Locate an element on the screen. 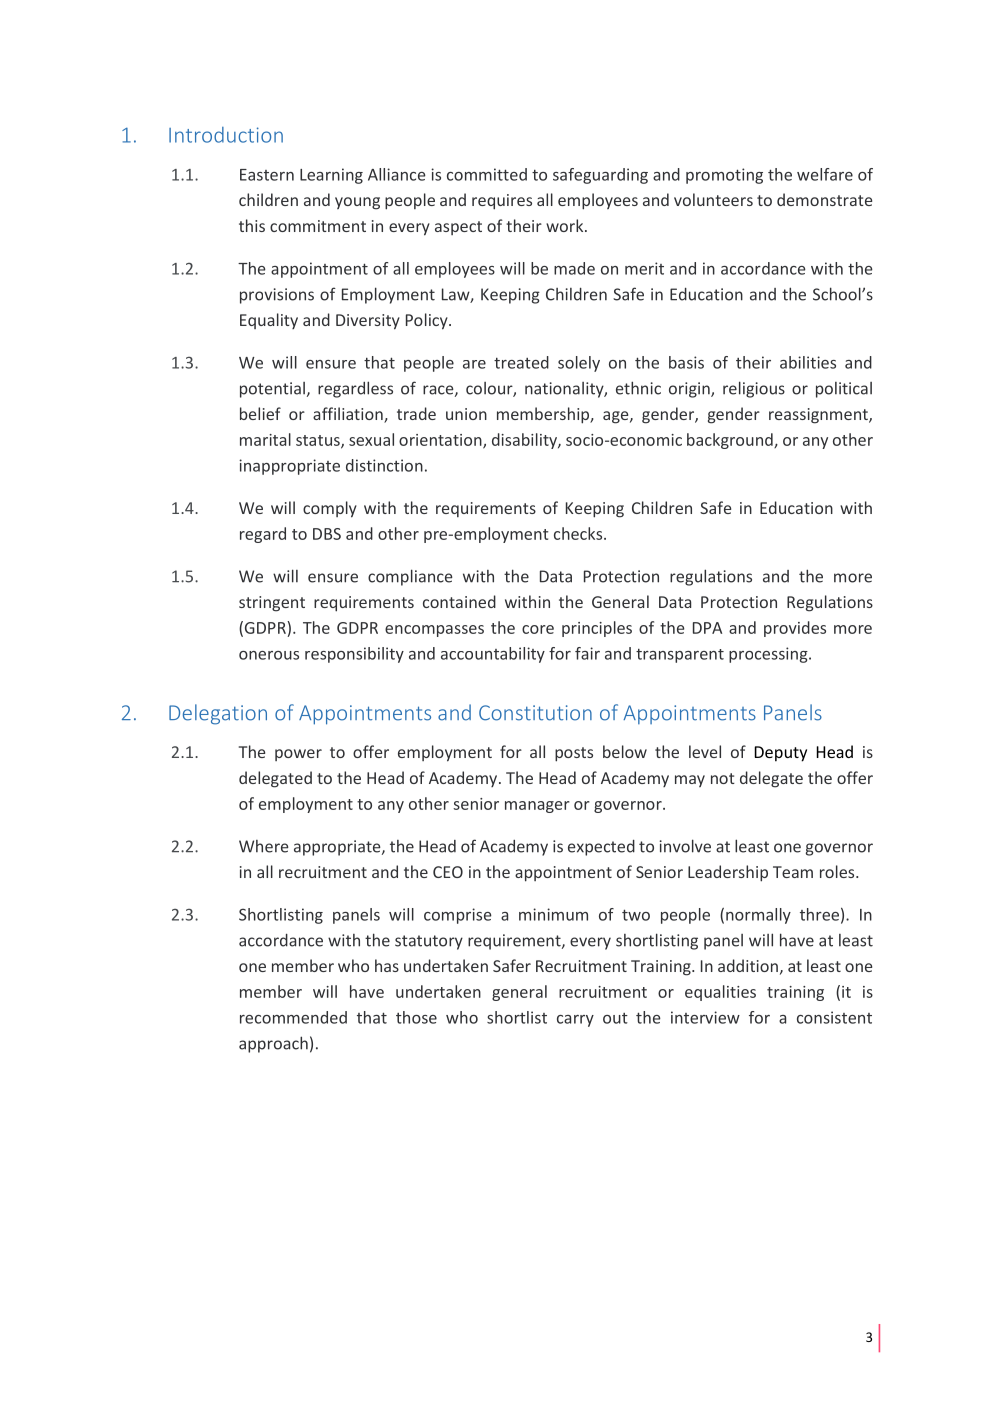 The image size is (993, 1405). recommended is located at coordinates (293, 1017).
